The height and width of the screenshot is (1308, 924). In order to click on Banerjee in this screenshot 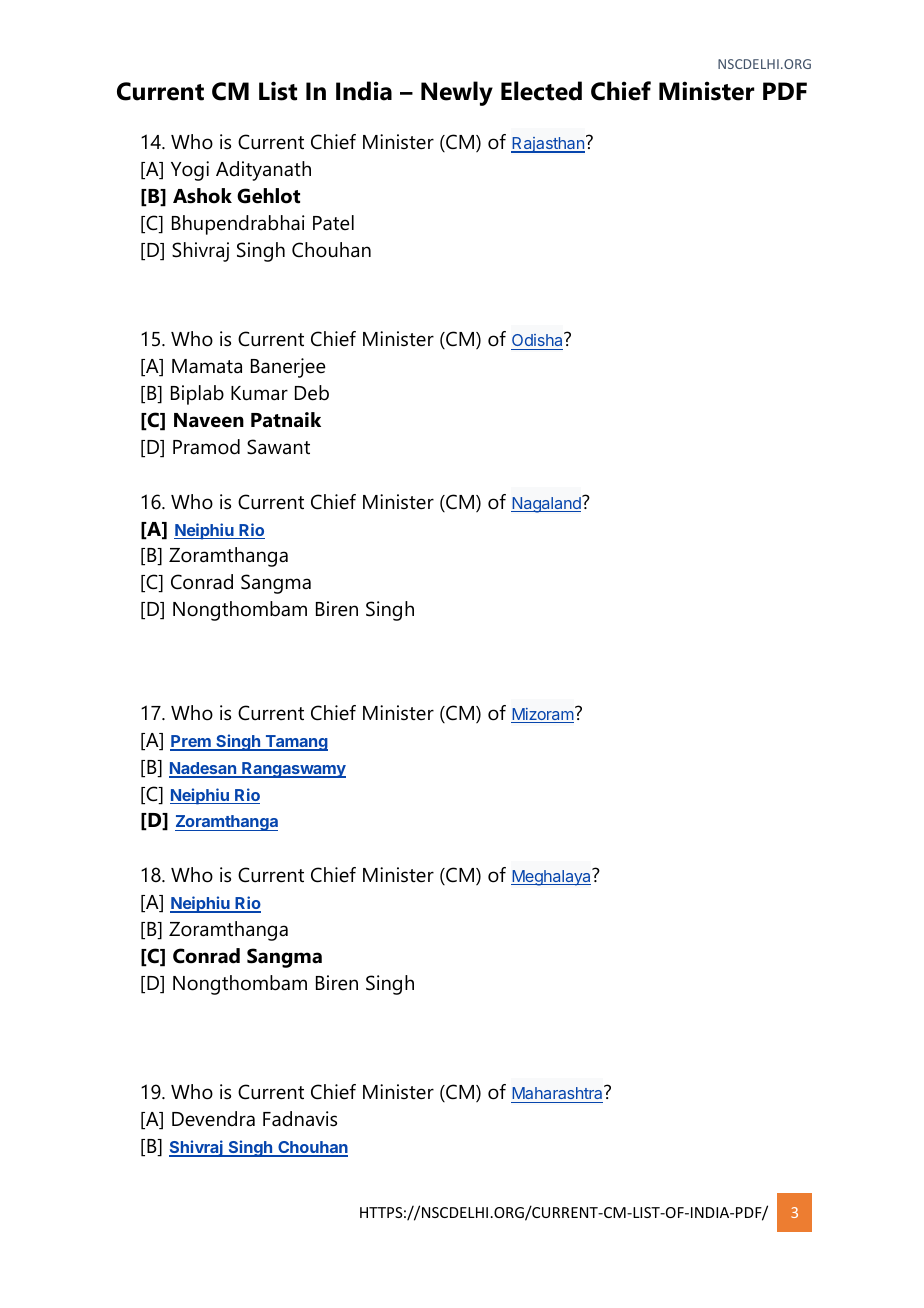, I will do `click(288, 368)`.
